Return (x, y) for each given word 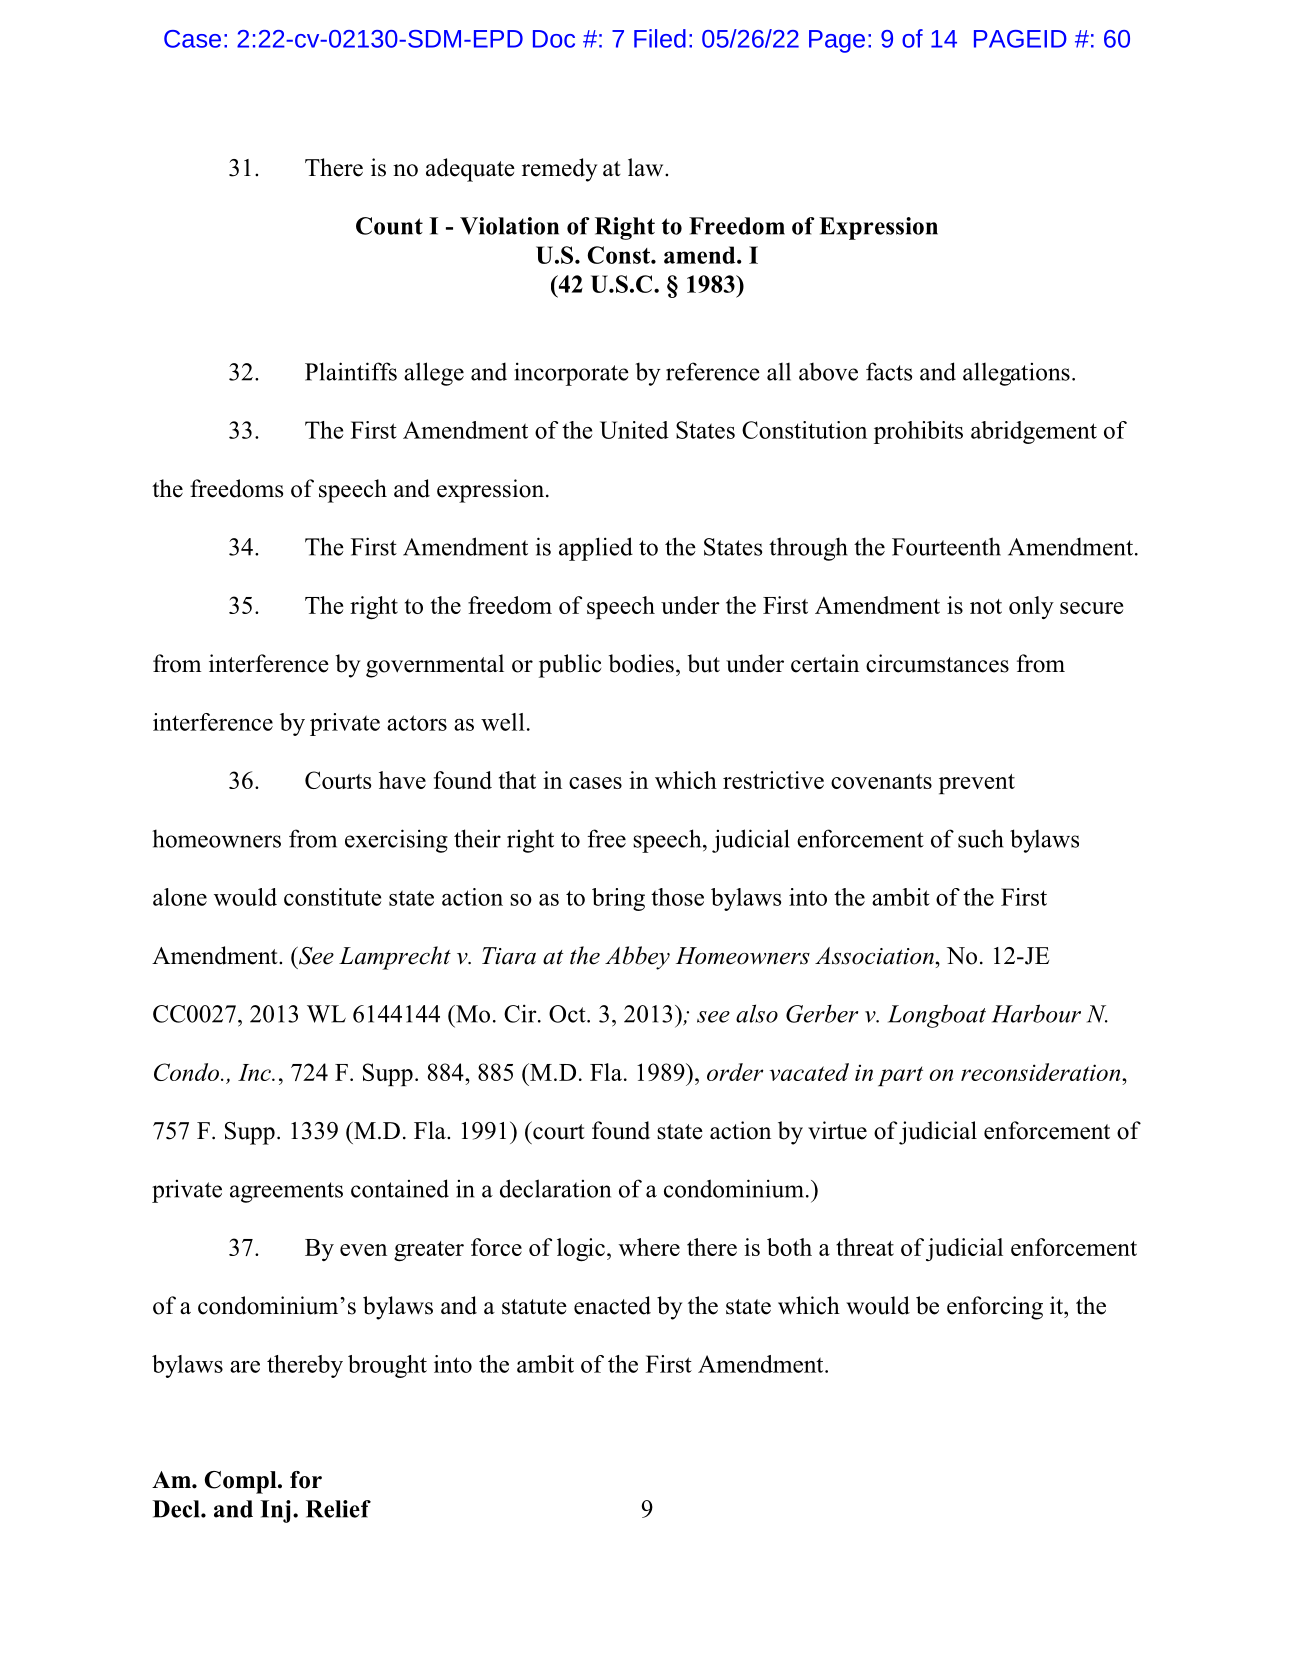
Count (389, 226)
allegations (1016, 374)
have (402, 780)
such (981, 838)
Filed (660, 38)
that (517, 780)
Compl (242, 1482)
